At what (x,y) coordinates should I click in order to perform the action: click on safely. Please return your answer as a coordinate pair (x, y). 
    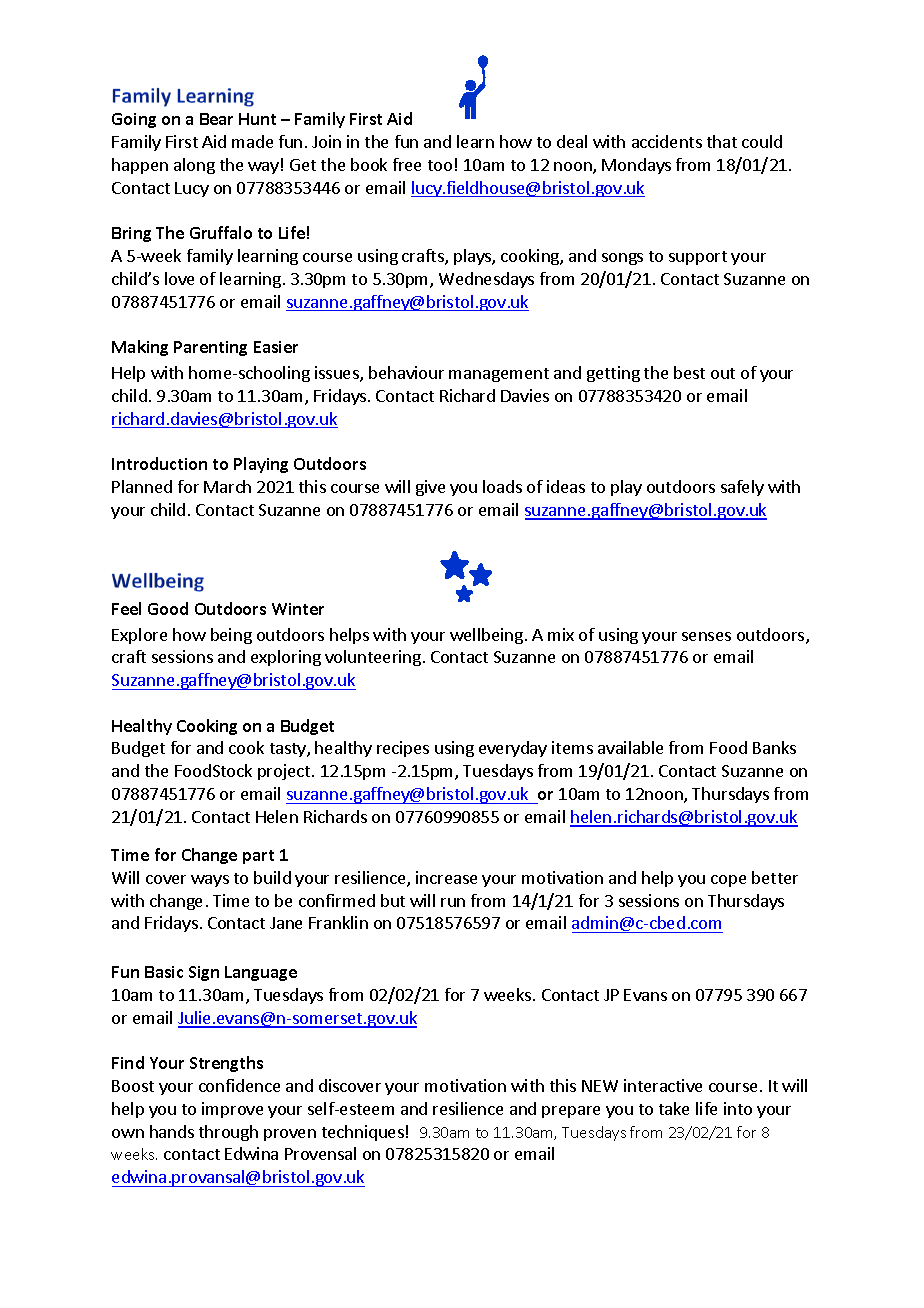
    Looking at the image, I should click on (742, 488).
